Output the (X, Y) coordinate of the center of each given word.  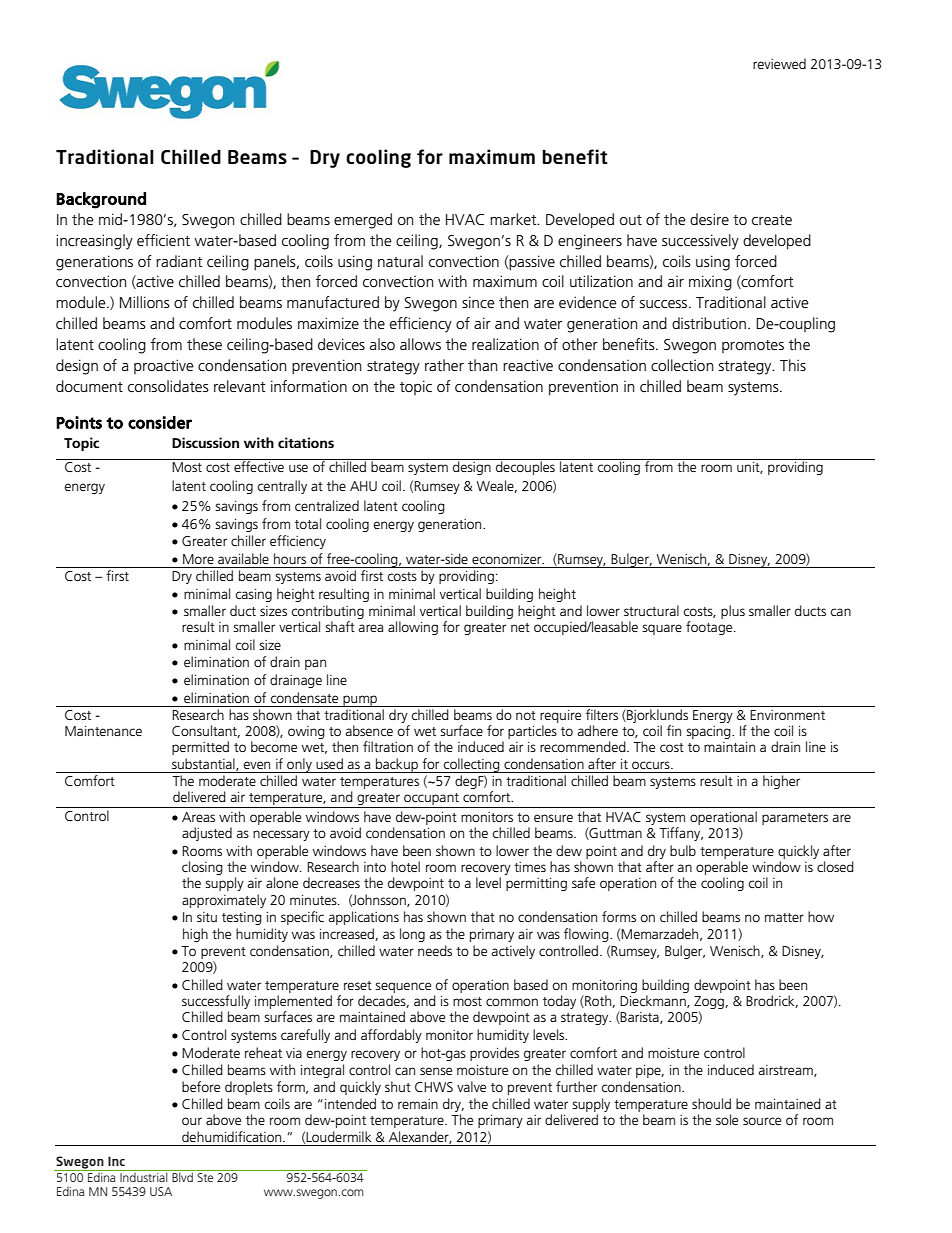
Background (101, 200)
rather (444, 365)
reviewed (779, 63)
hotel (405, 866)
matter (784, 917)
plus (733, 612)
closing (202, 869)
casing (253, 595)
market (514, 219)
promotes (753, 346)
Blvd (182, 1176)
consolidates (168, 386)
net (520, 627)
